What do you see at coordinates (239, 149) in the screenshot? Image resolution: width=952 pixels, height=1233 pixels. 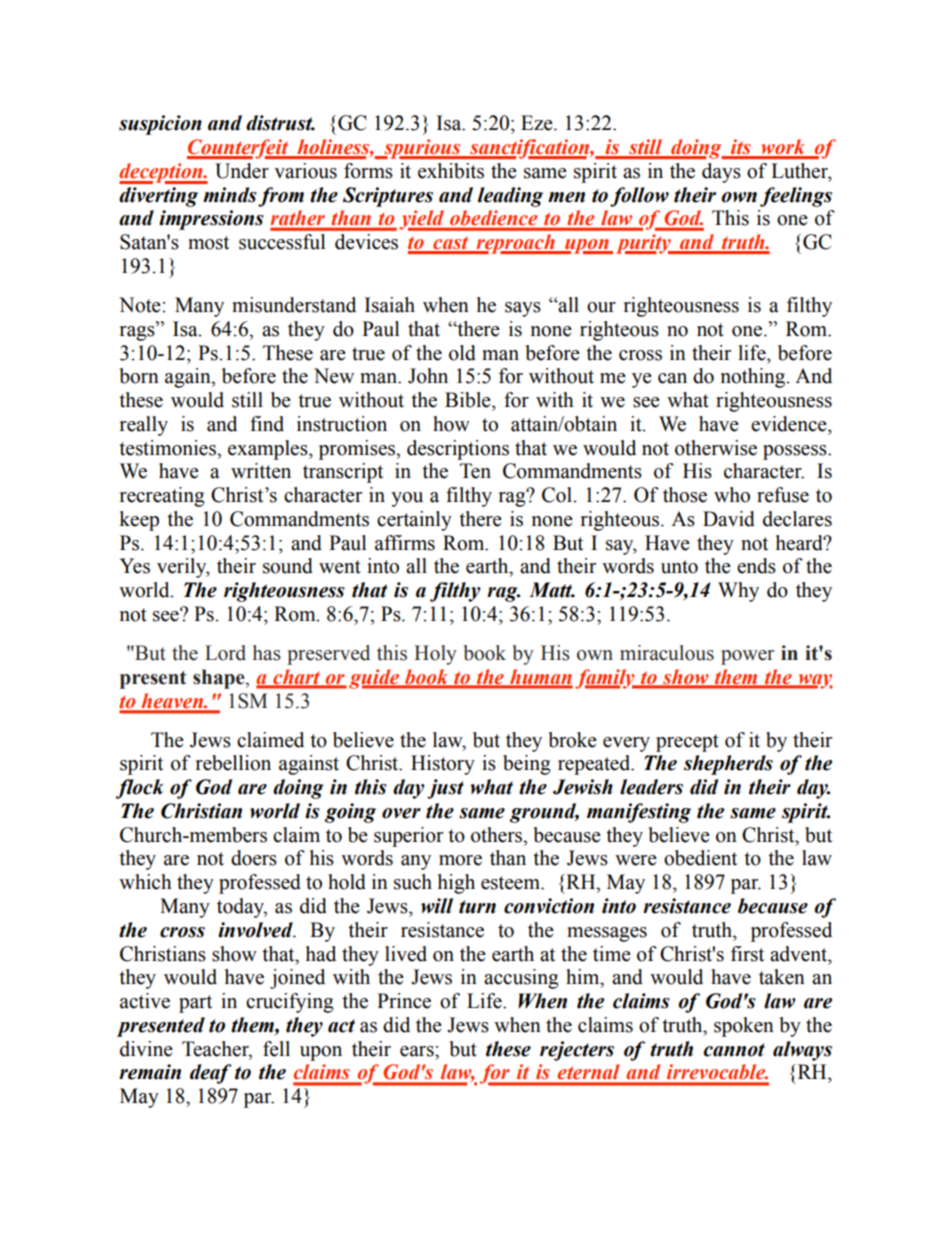 I see `Counterfeit` at bounding box center [239, 149].
